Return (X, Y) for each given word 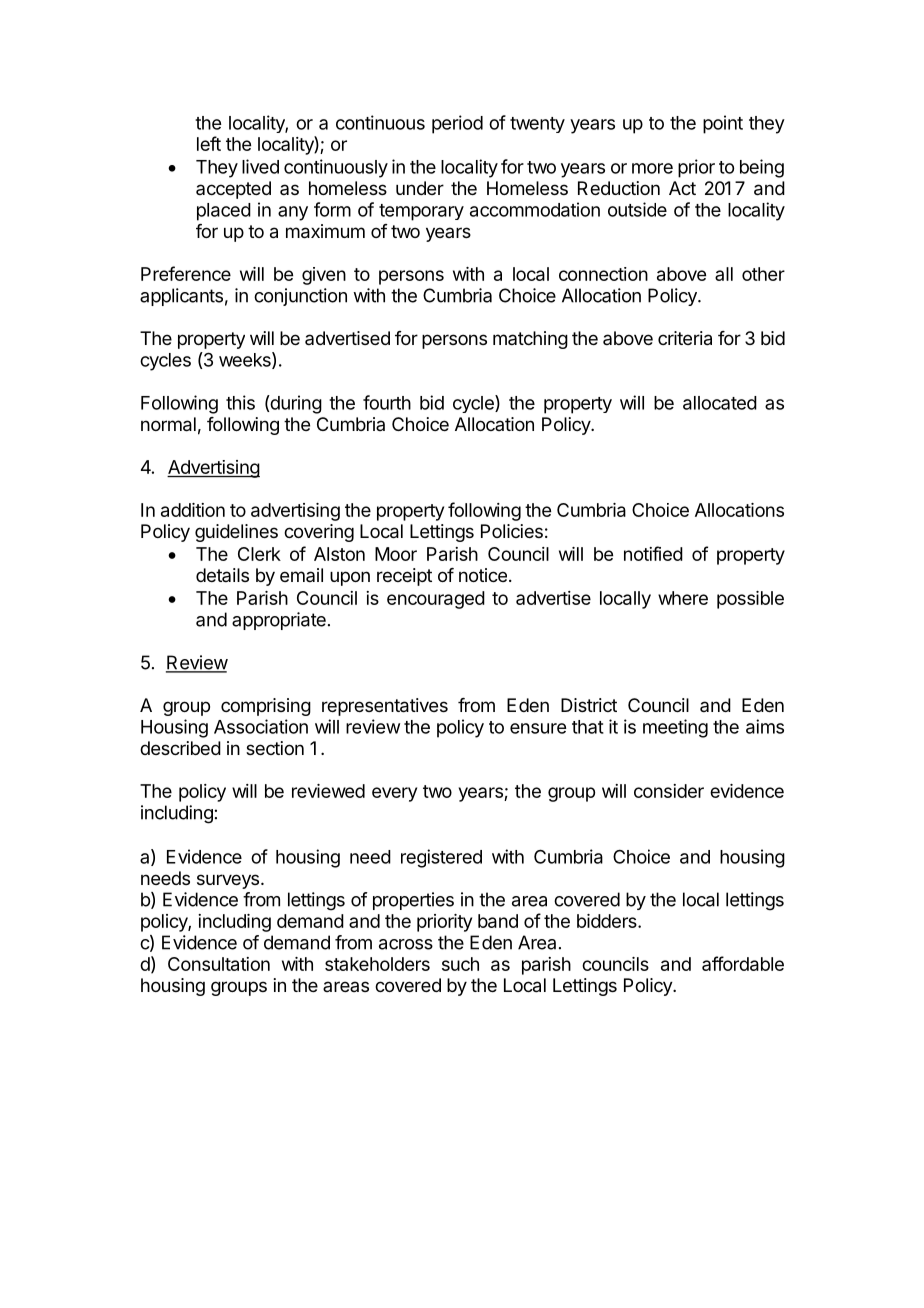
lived (260, 166)
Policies (512, 531)
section (275, 748)
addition (193, 510)
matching (530, 340)
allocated (720, 403)
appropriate (279, 621)
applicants (181, 297)
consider (669, 791)
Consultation (219, 964)
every (394, 794)
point (723, 124)
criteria (685, 338)
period (457, 124)
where (683, 598)
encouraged (436, 600)
